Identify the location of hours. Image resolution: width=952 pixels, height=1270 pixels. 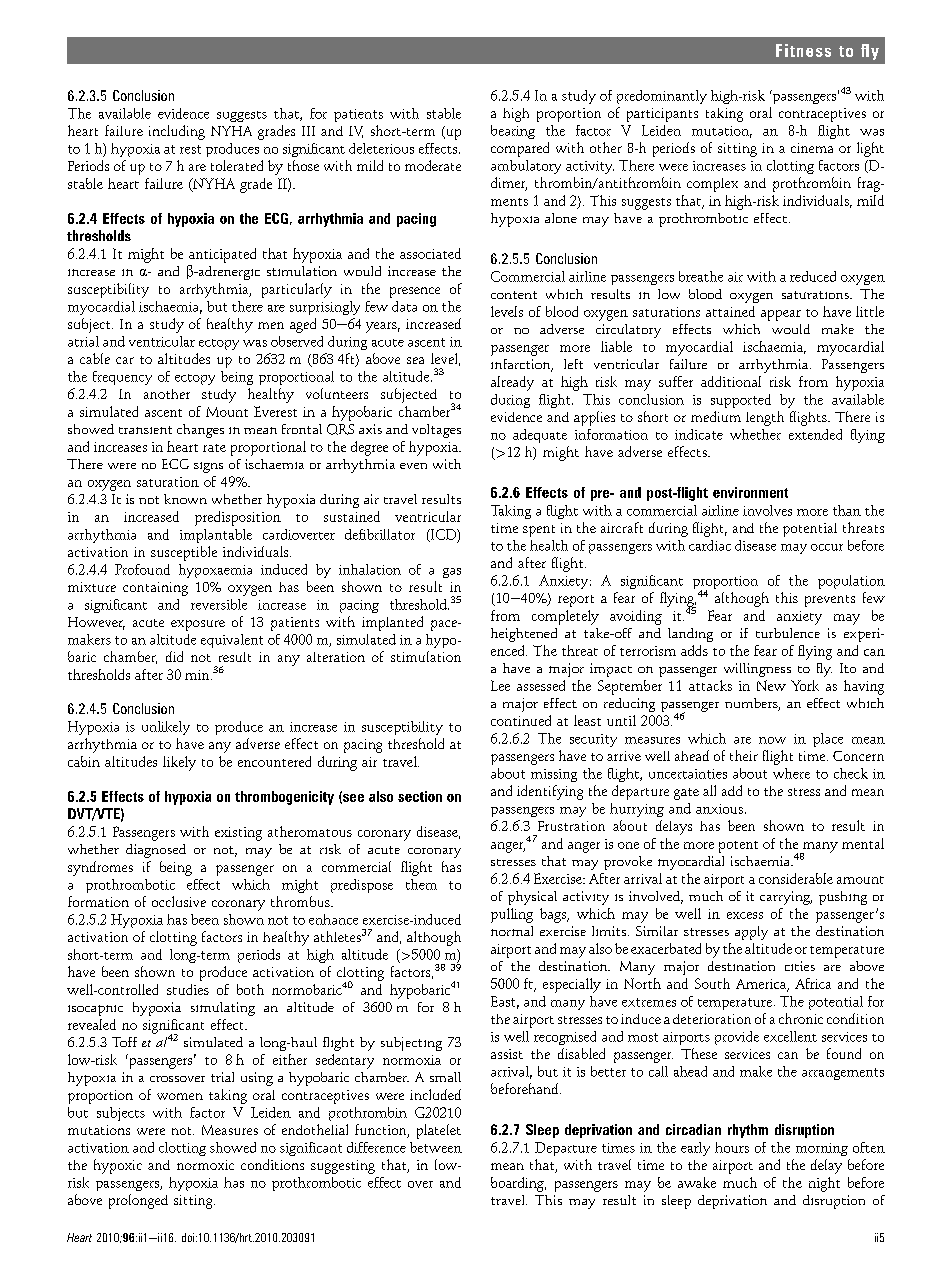
(732, 1147).
